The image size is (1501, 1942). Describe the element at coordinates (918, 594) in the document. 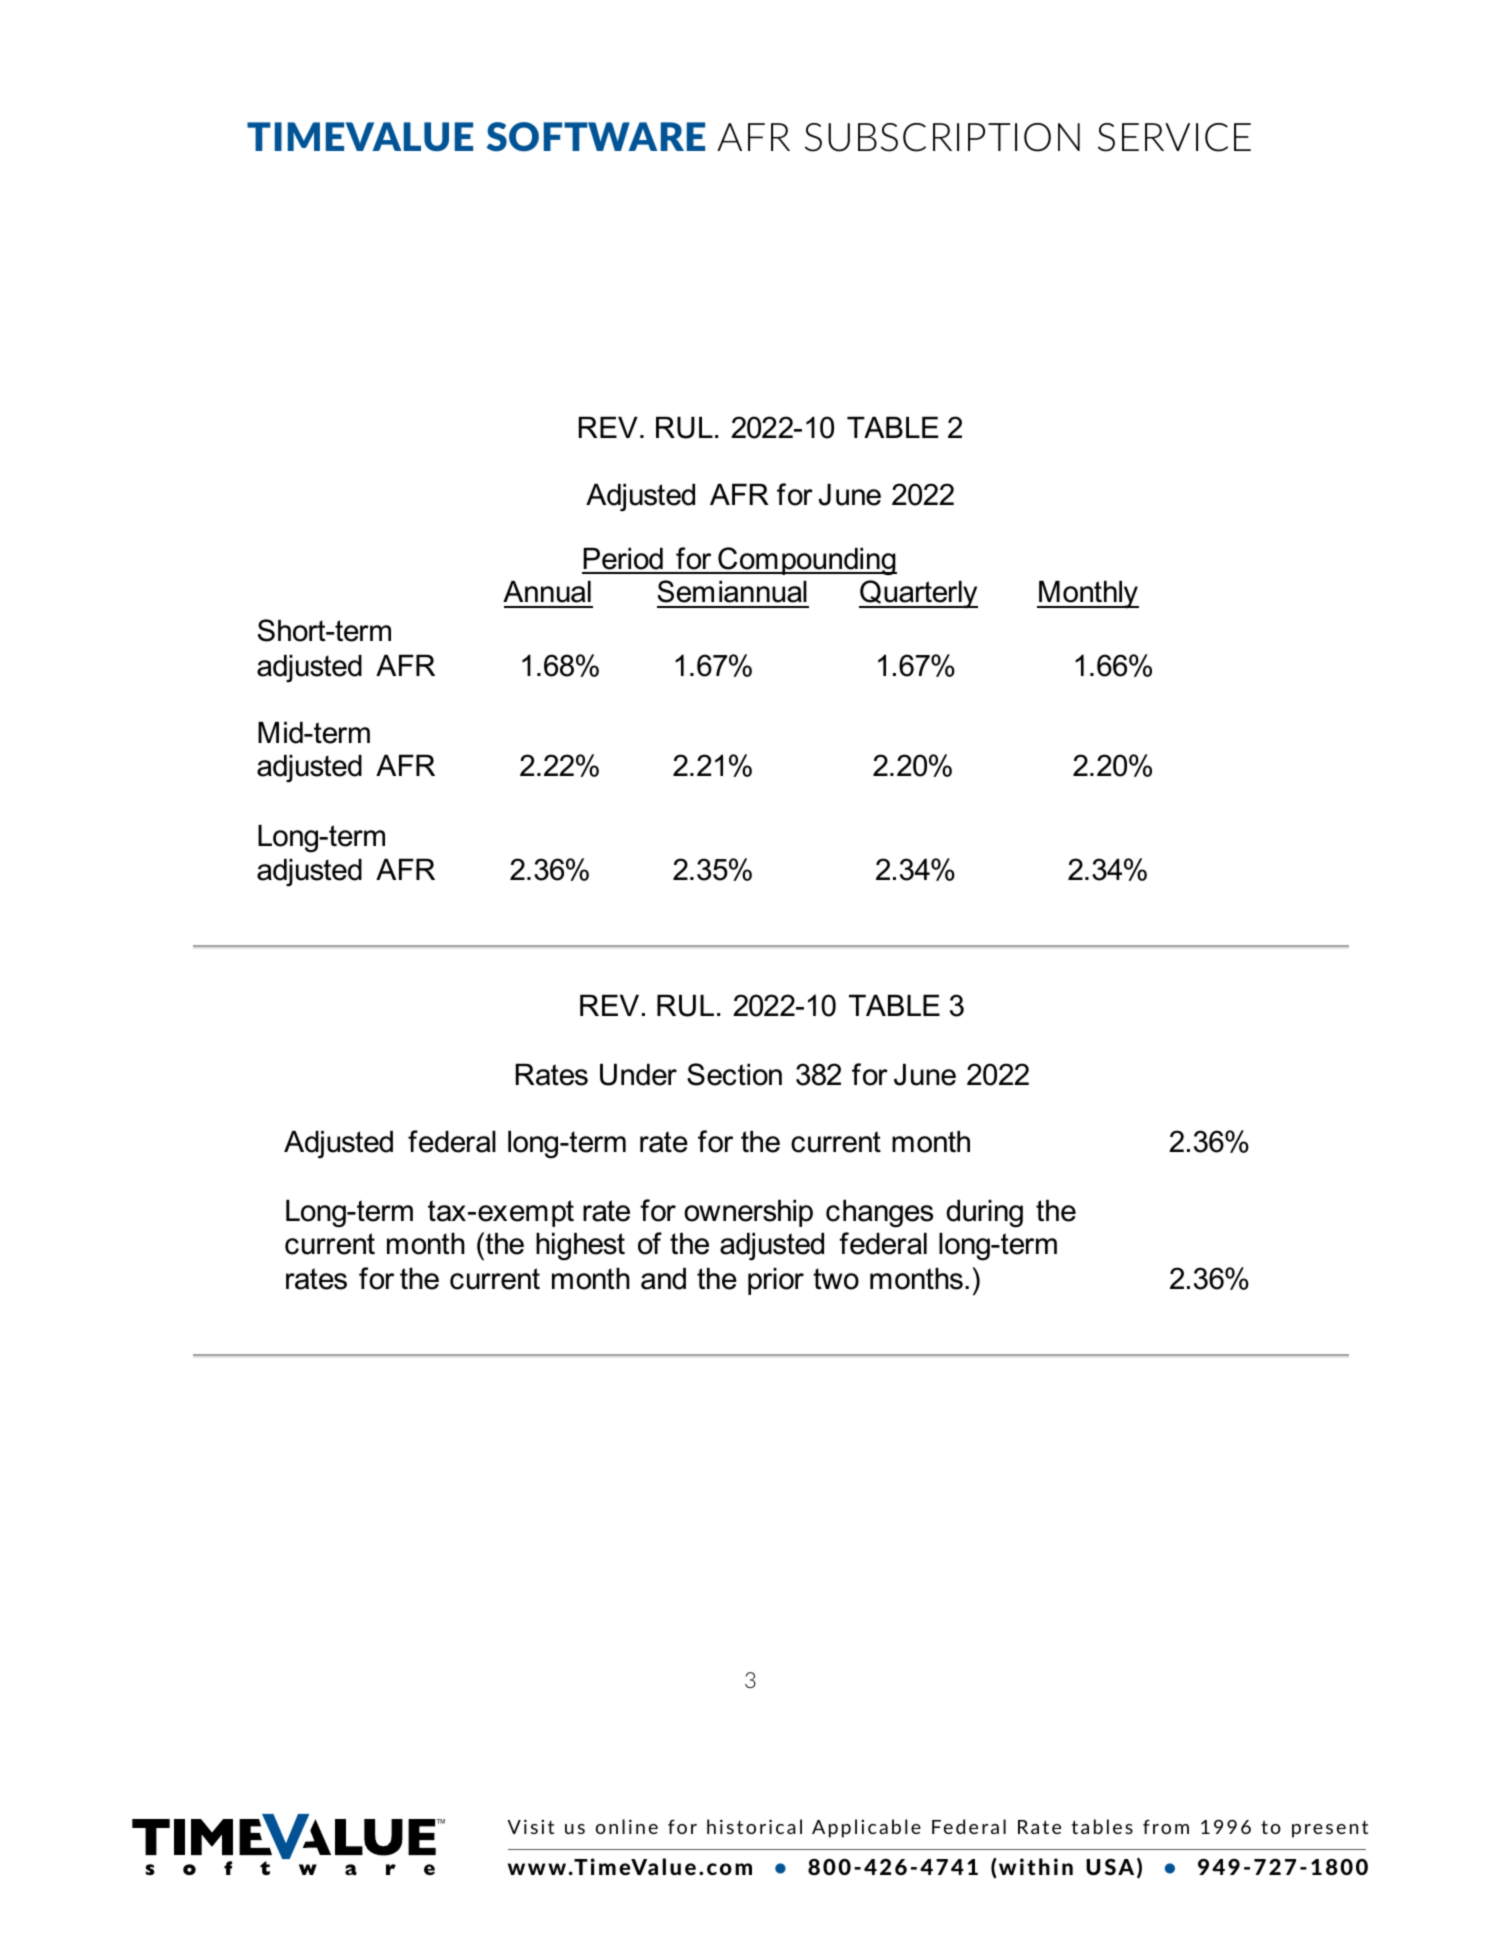

I see `Quarterly` at that location.
